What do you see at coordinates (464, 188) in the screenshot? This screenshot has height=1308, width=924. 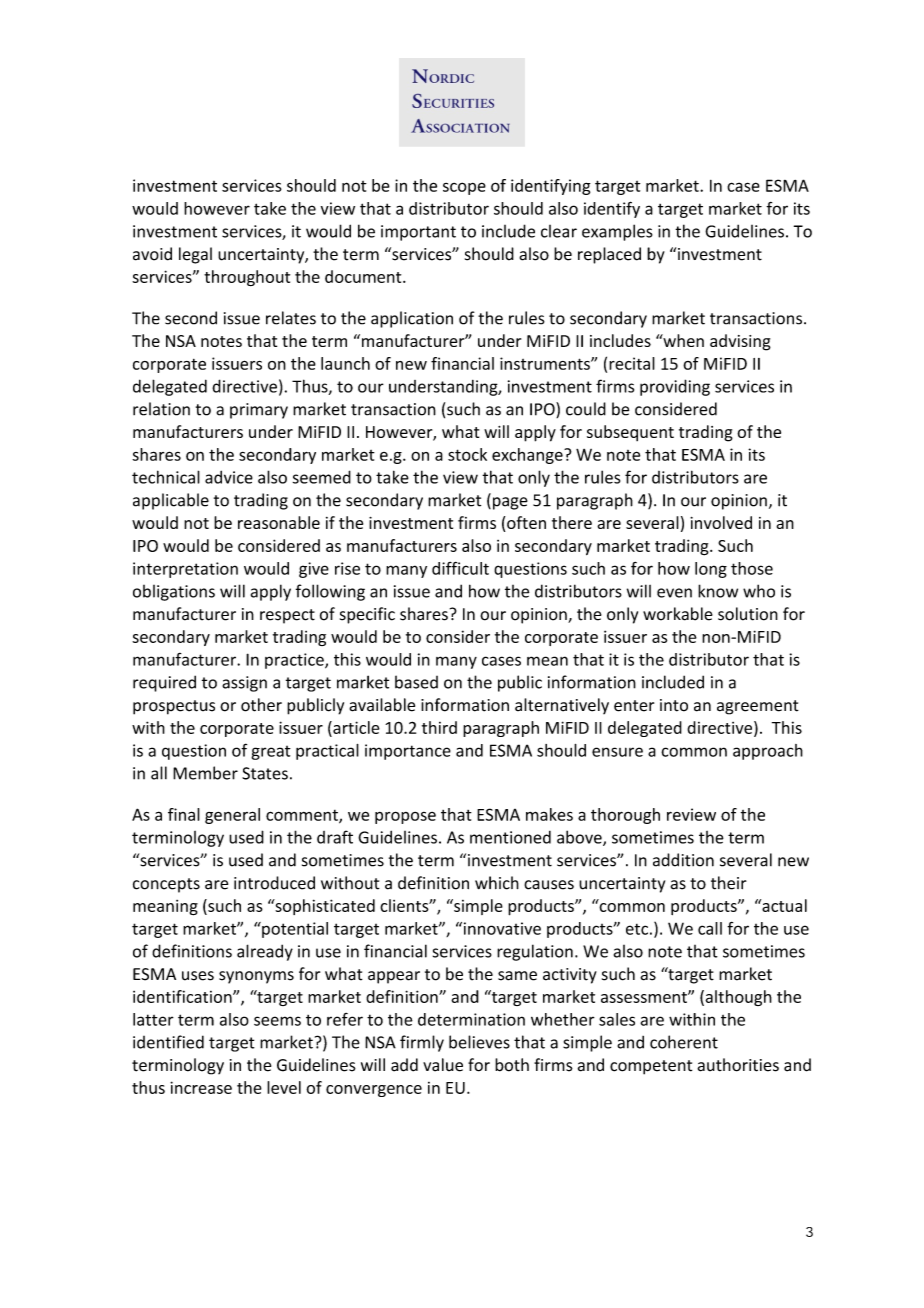 I see `scope` at bounding box center [464, 188].
